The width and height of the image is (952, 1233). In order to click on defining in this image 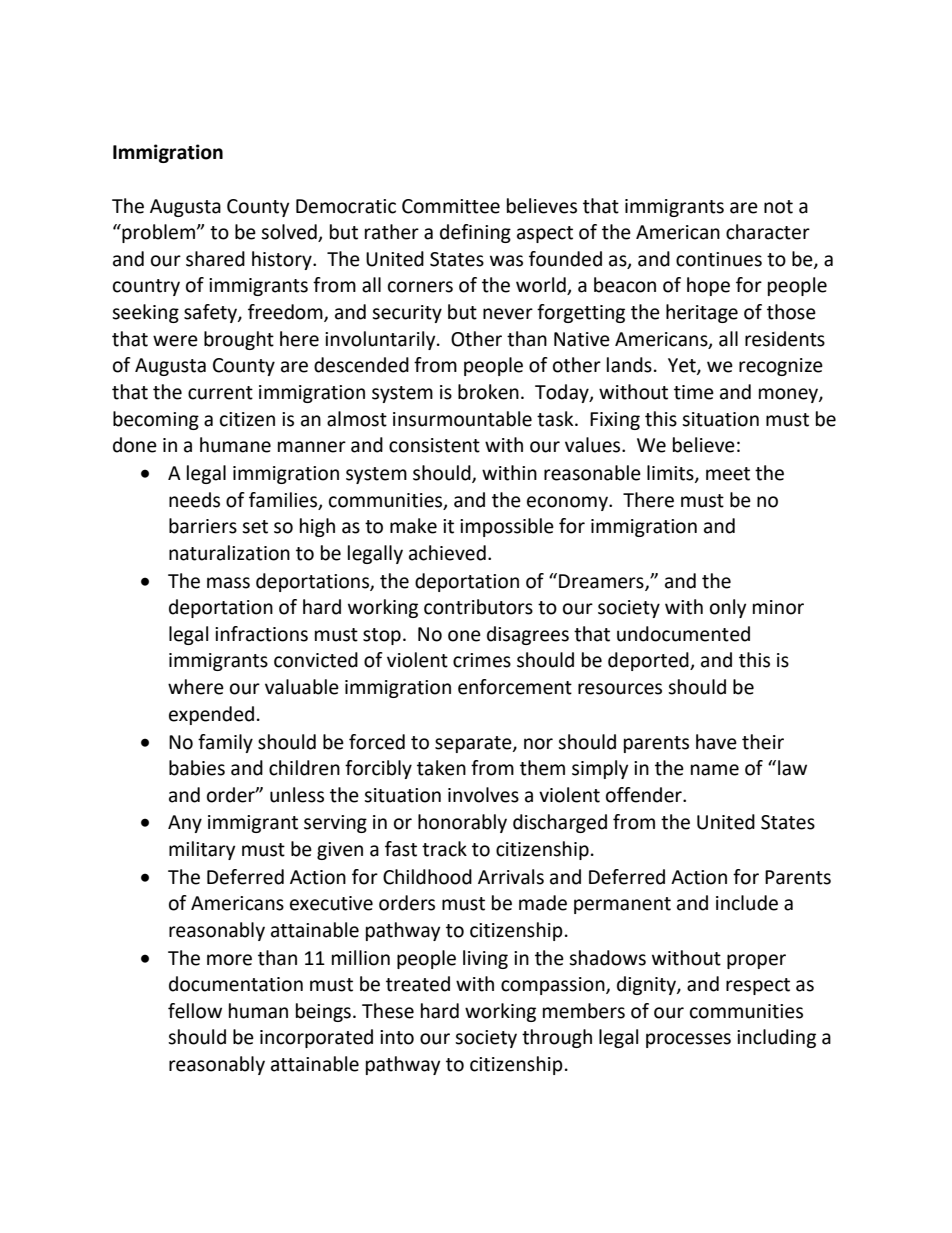, I will do `click(475, 233)`.
